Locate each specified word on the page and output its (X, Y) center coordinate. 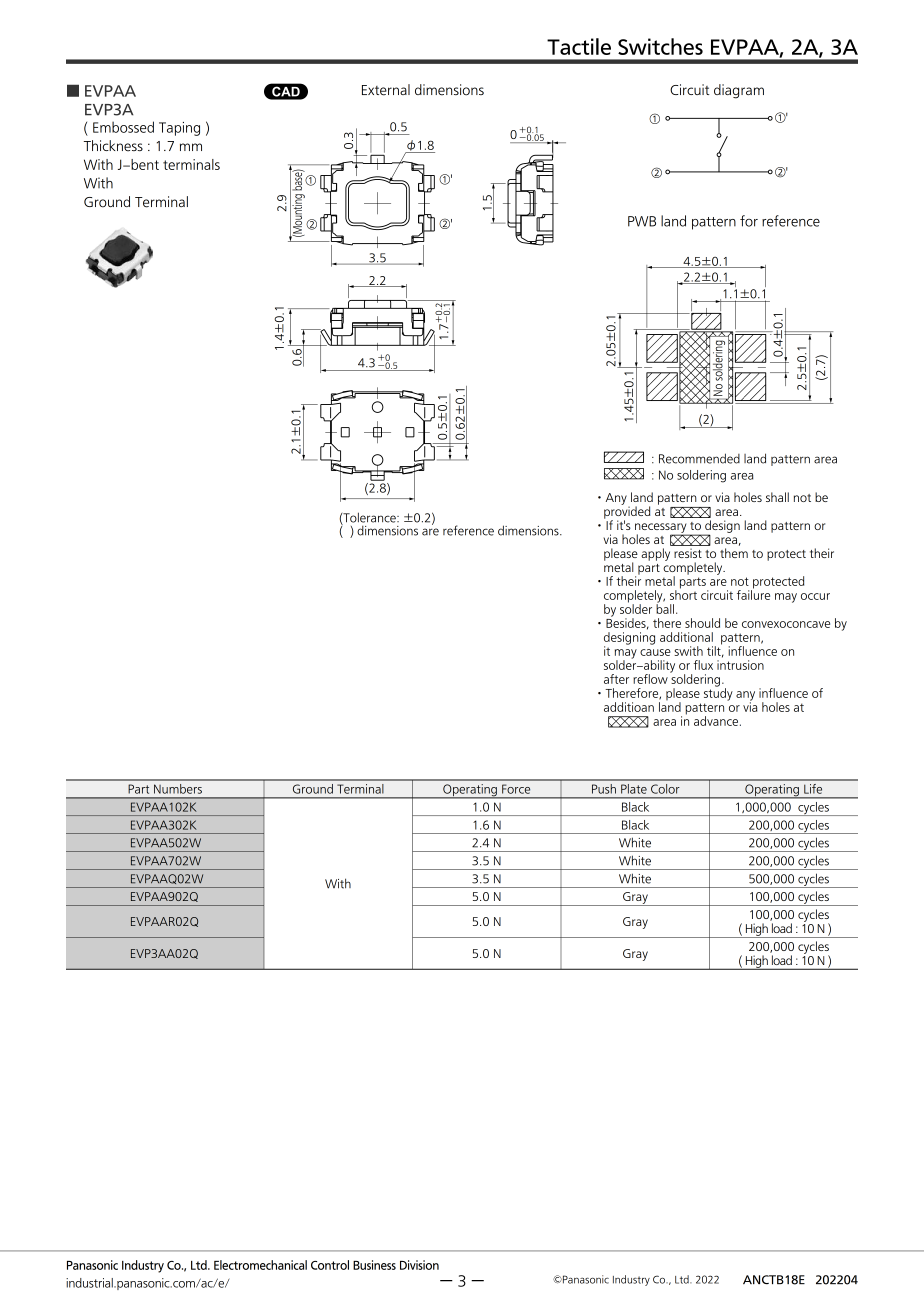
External (386, 90)
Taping (179, 129)
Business (374, 1265)
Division (419, 1265)
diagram (739, 91)
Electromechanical (260, 1265)
